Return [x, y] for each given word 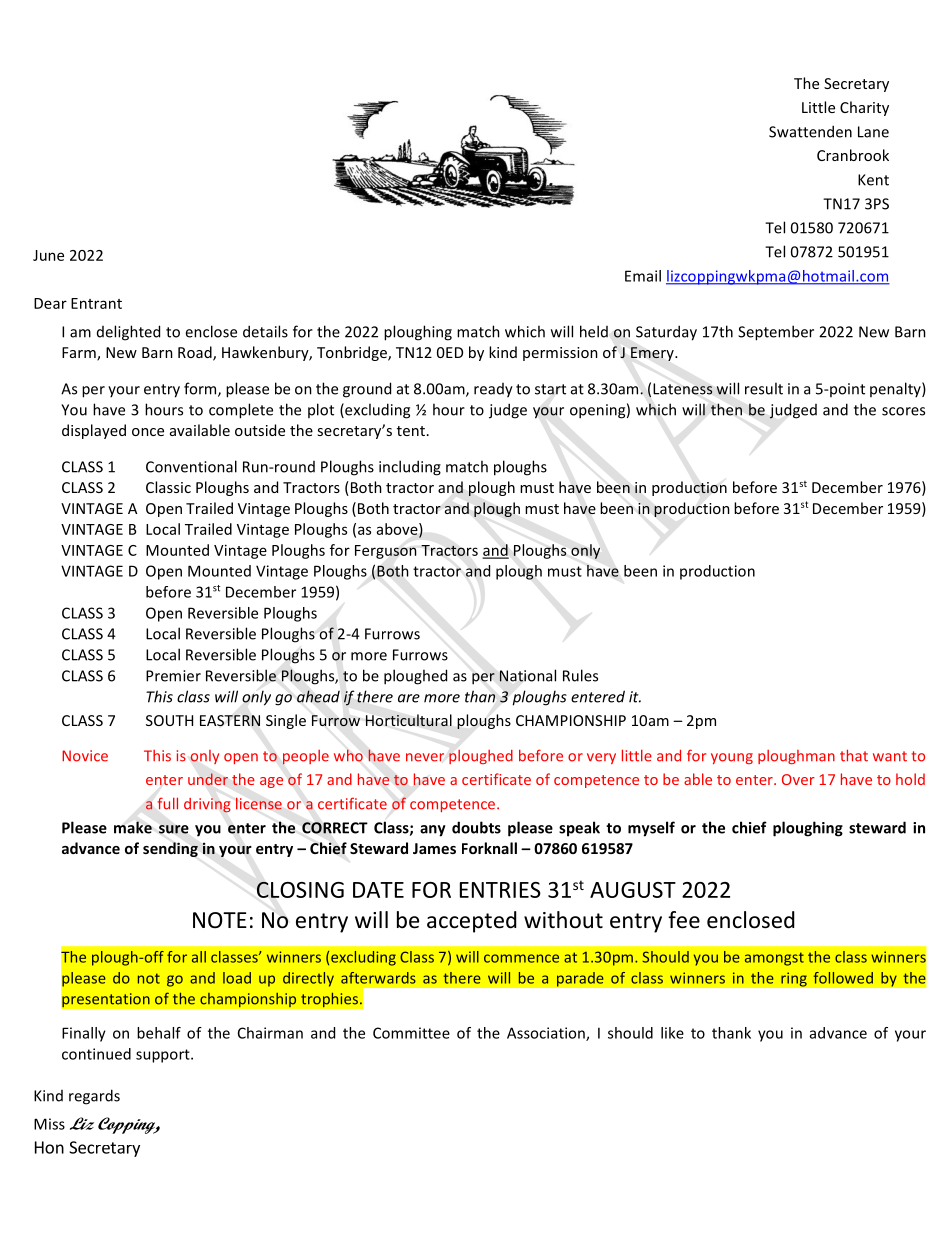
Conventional [191, 466]
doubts [476, 827]
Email [643, 276]
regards [94, 1097]
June [48, 255]
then [726, 409]
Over [798, 779]
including [410, 468]
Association [547, 1034]
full [168, 803]
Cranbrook [853, 155]
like [672, 1033]
